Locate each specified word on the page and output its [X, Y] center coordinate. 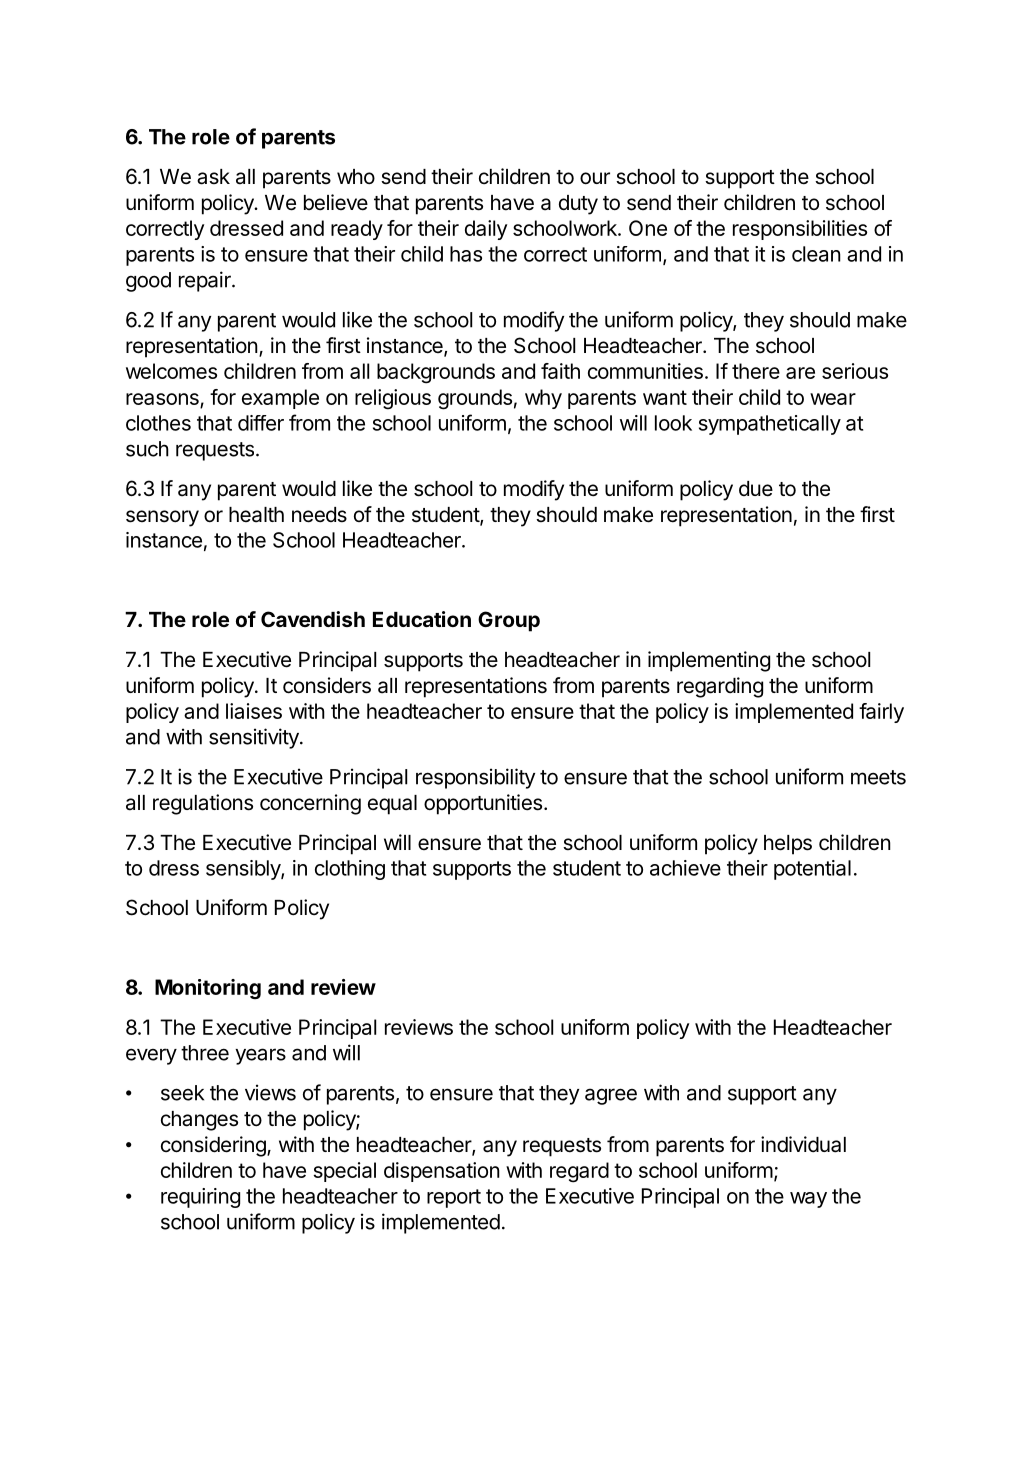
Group [509, 621]
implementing [709, 661]
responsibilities [800, 230]
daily [486, 230]
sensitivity [255, 738]
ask [213, 177]
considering [214, 1146]
